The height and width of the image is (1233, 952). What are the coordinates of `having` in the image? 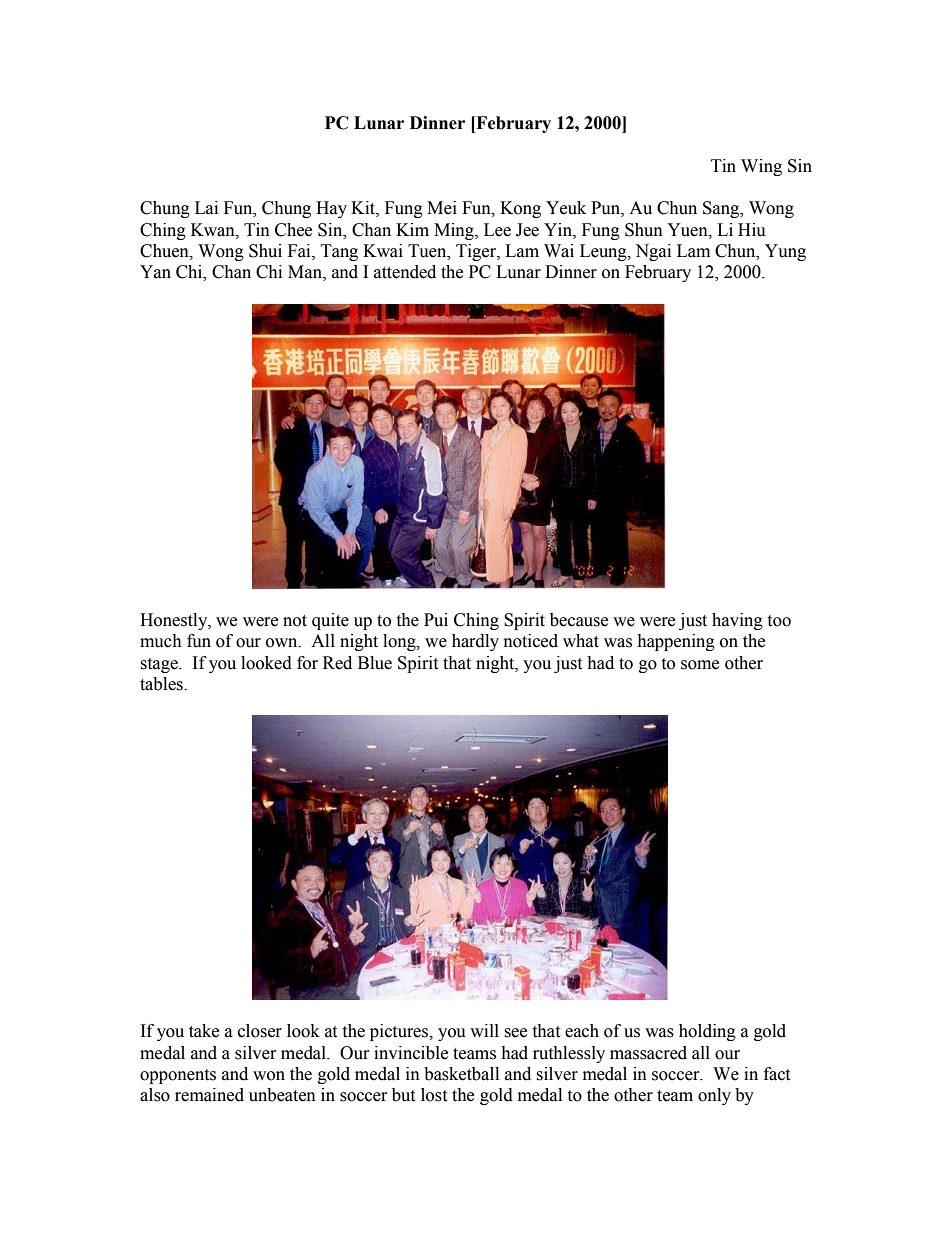 It's located at (737, 621).
